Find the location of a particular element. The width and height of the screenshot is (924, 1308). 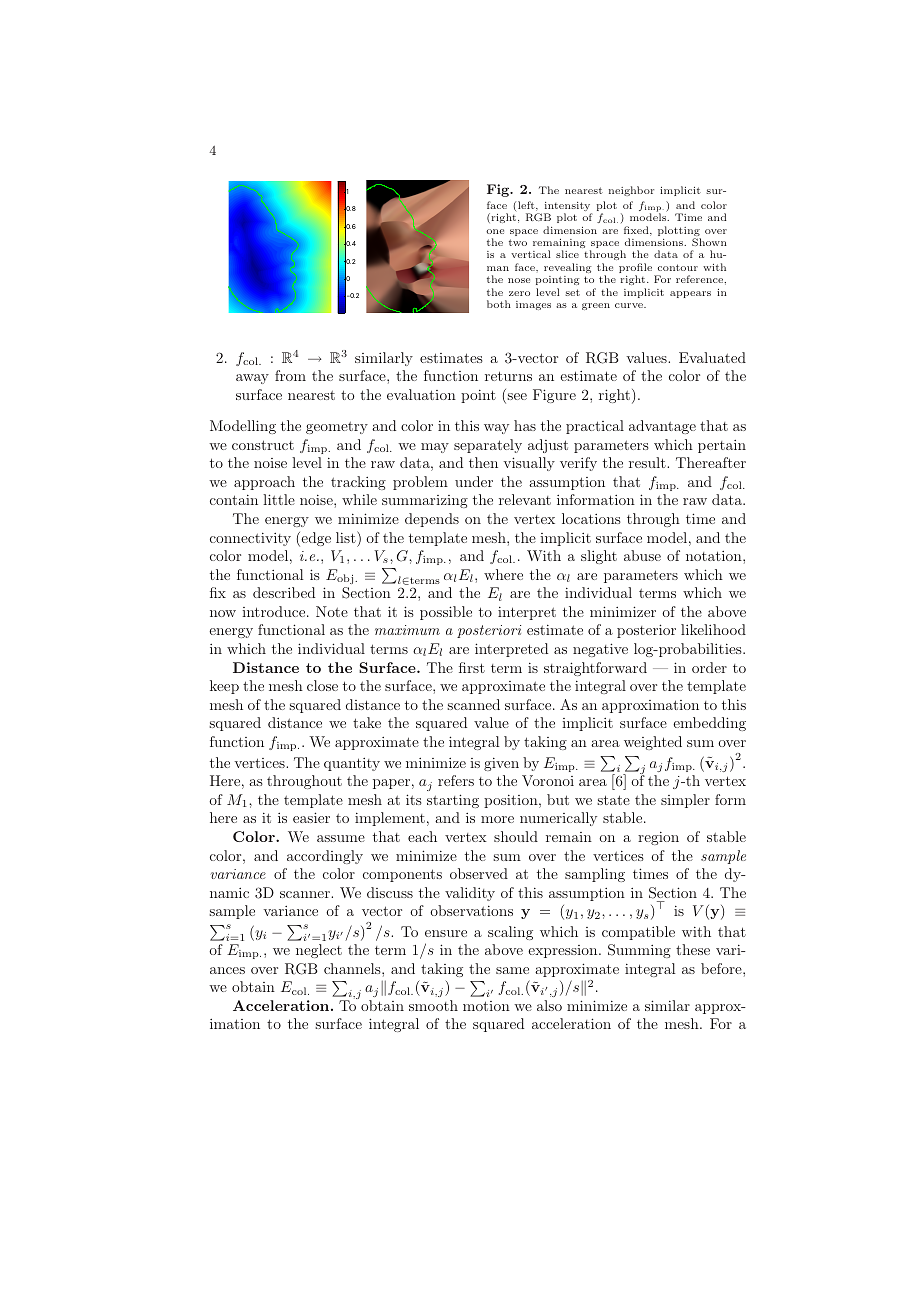

simpler is located at coordinates (685, 801).
